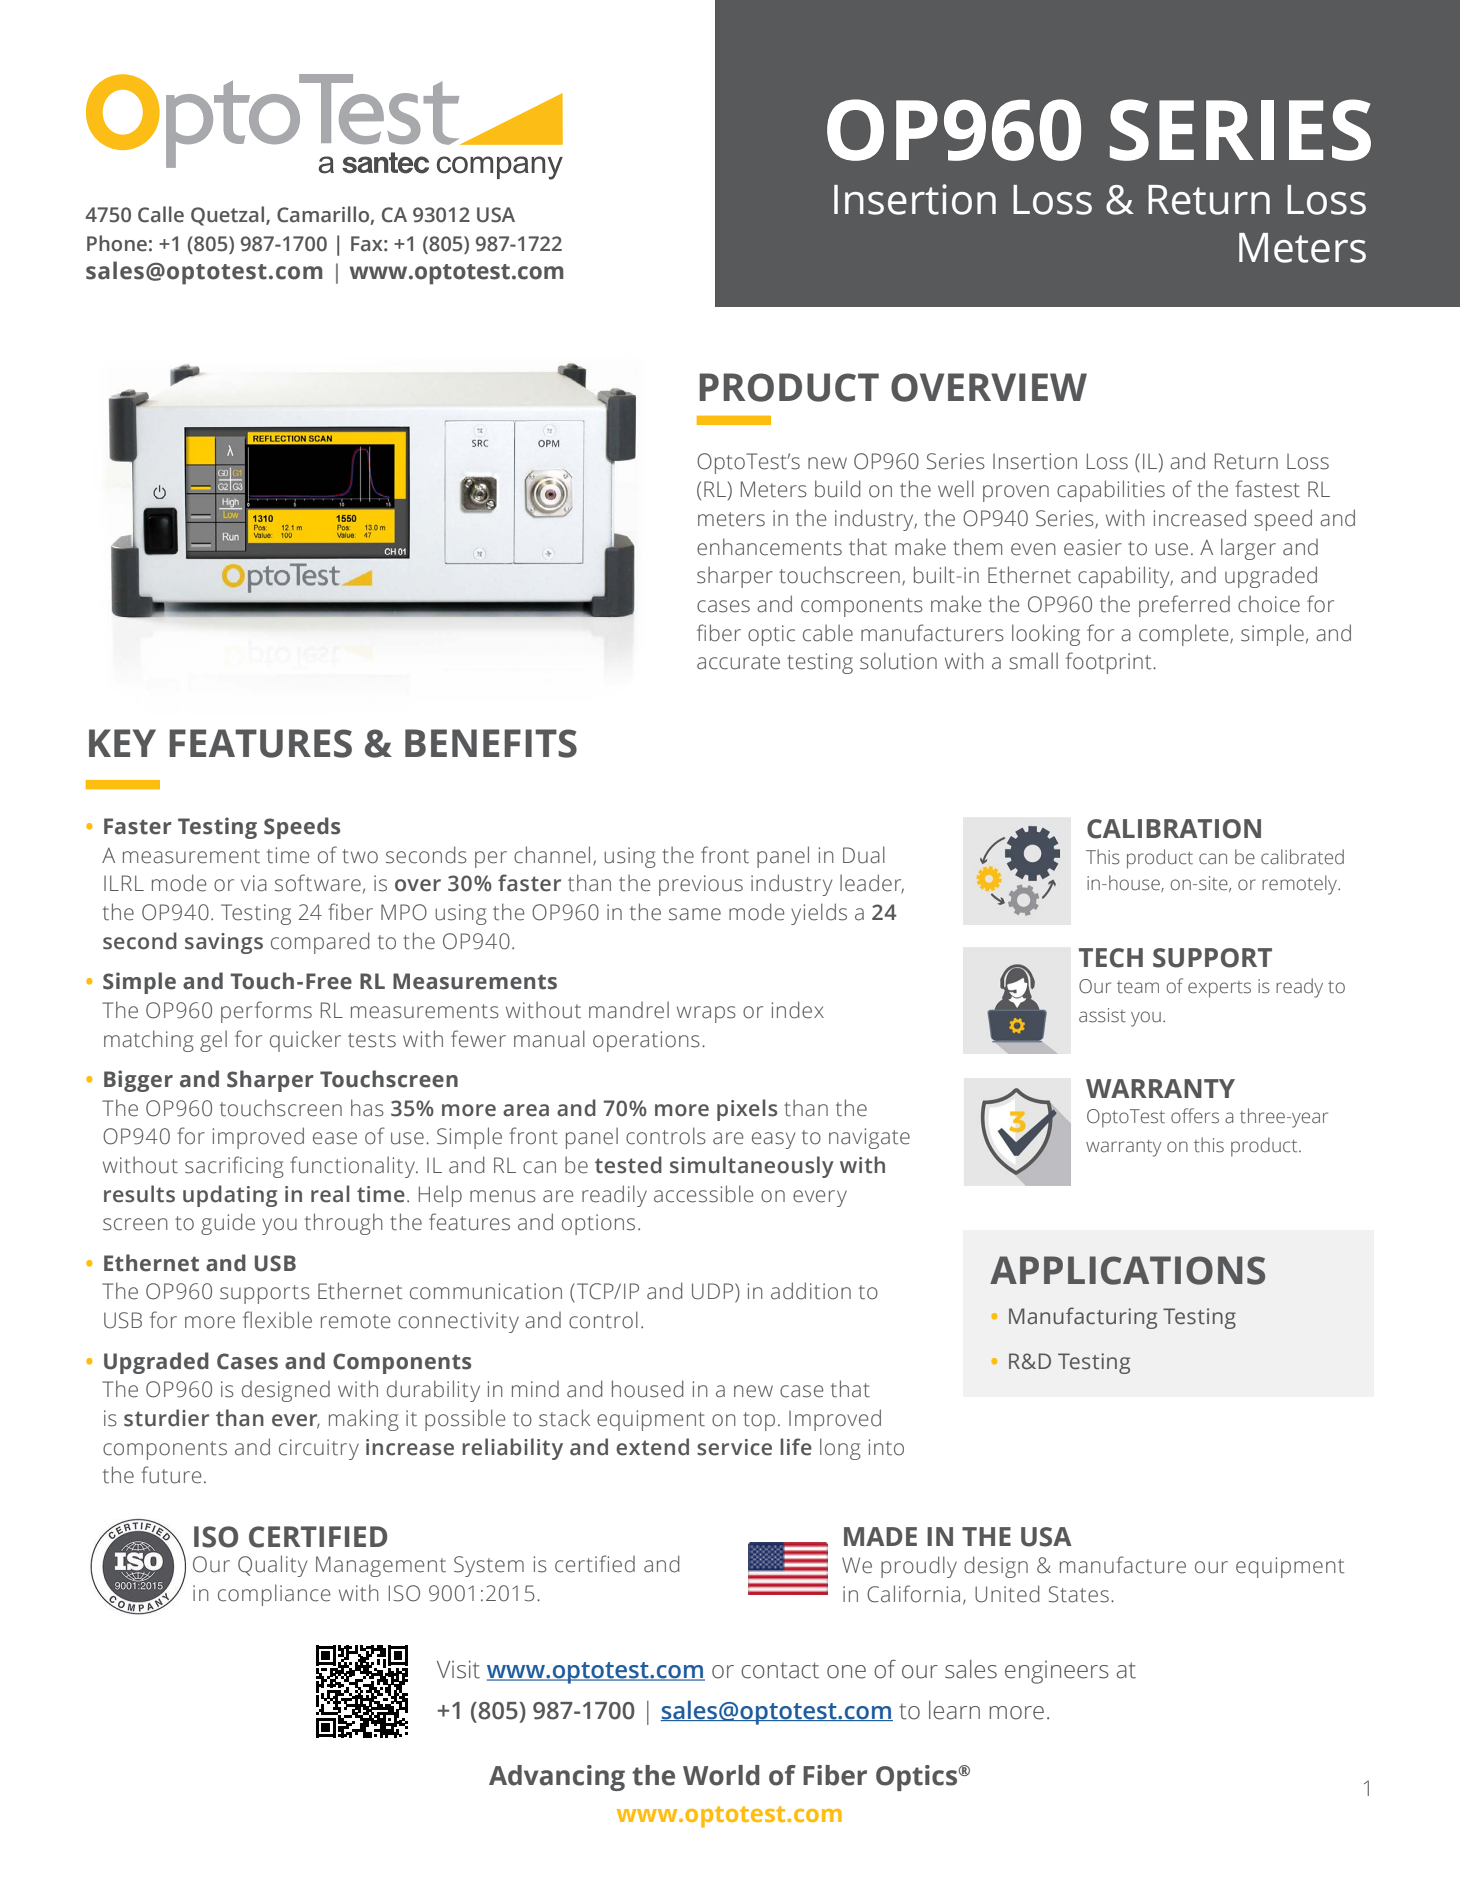 The width and height of the screenshot is (1460, 1890). What do you see at coordinates (703, 1194) in the screenshot?
I see `accessible` at bounding box center [703, 1194].
